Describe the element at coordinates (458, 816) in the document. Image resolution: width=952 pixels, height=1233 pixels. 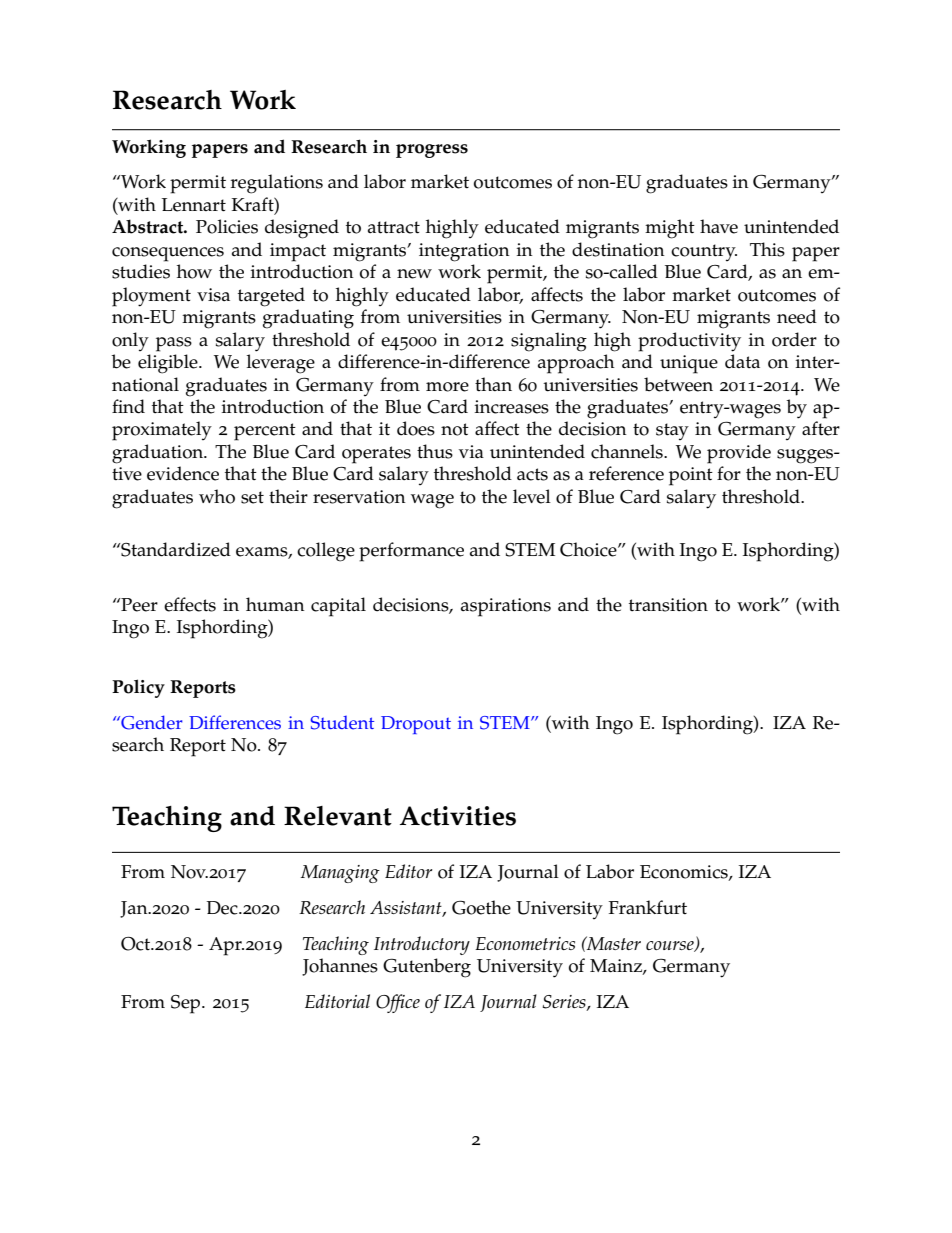
I see `Activities` at that location.
